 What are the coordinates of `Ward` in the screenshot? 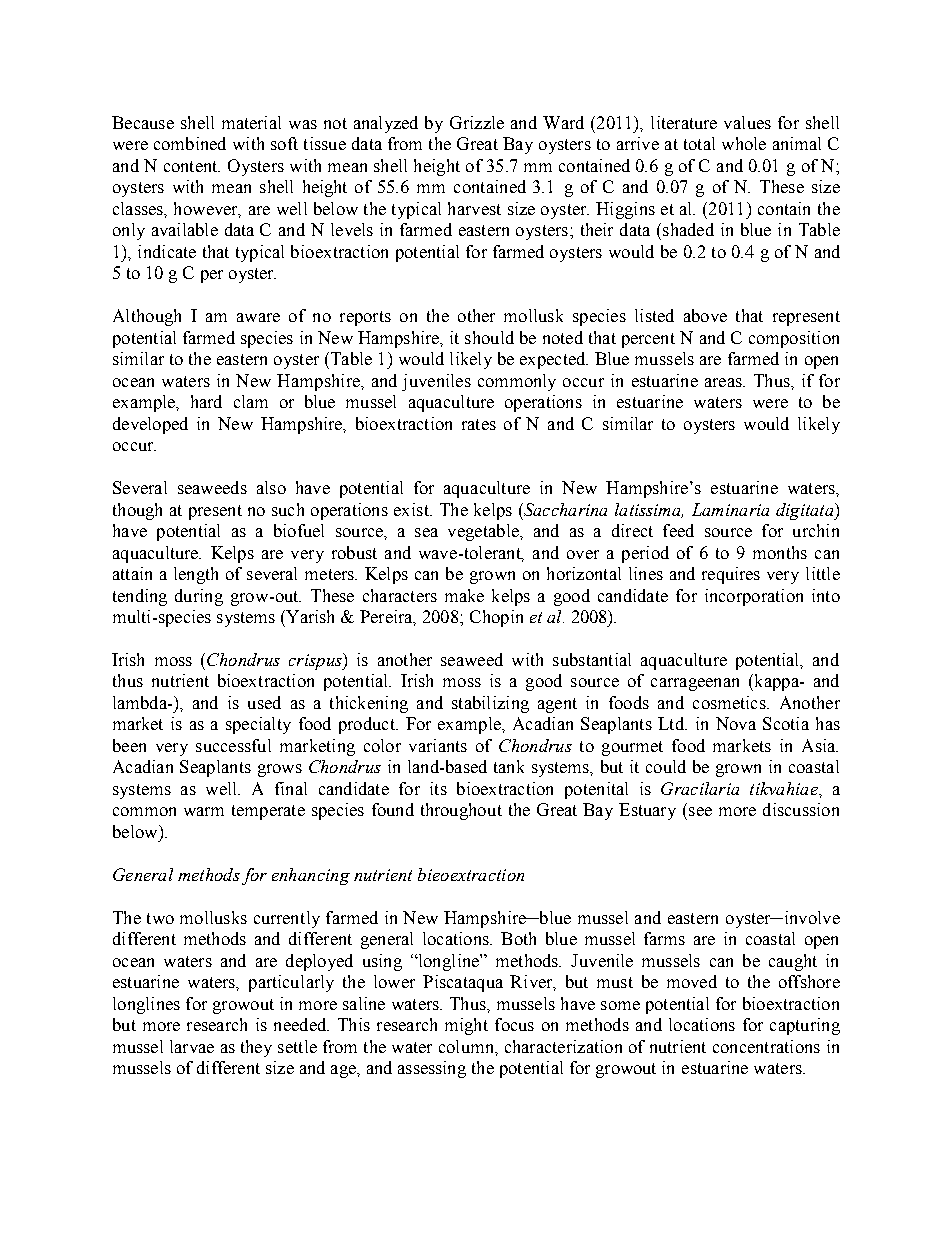 It's located at (563, 122).
